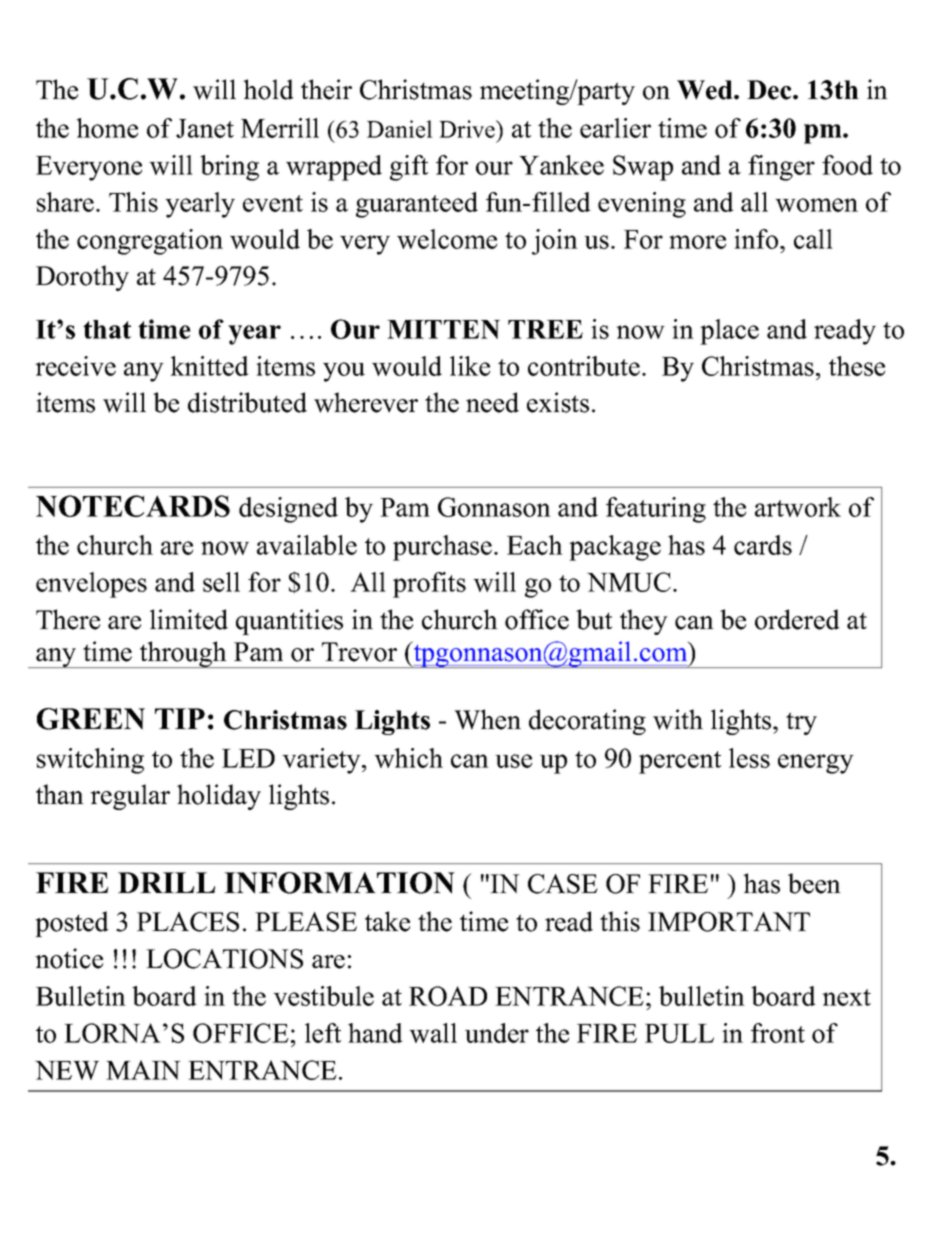 The image size is (952, 1233). What do you see at coordinates (107, 128) in the image?
I see `home` at bounding box center [107, 128].
